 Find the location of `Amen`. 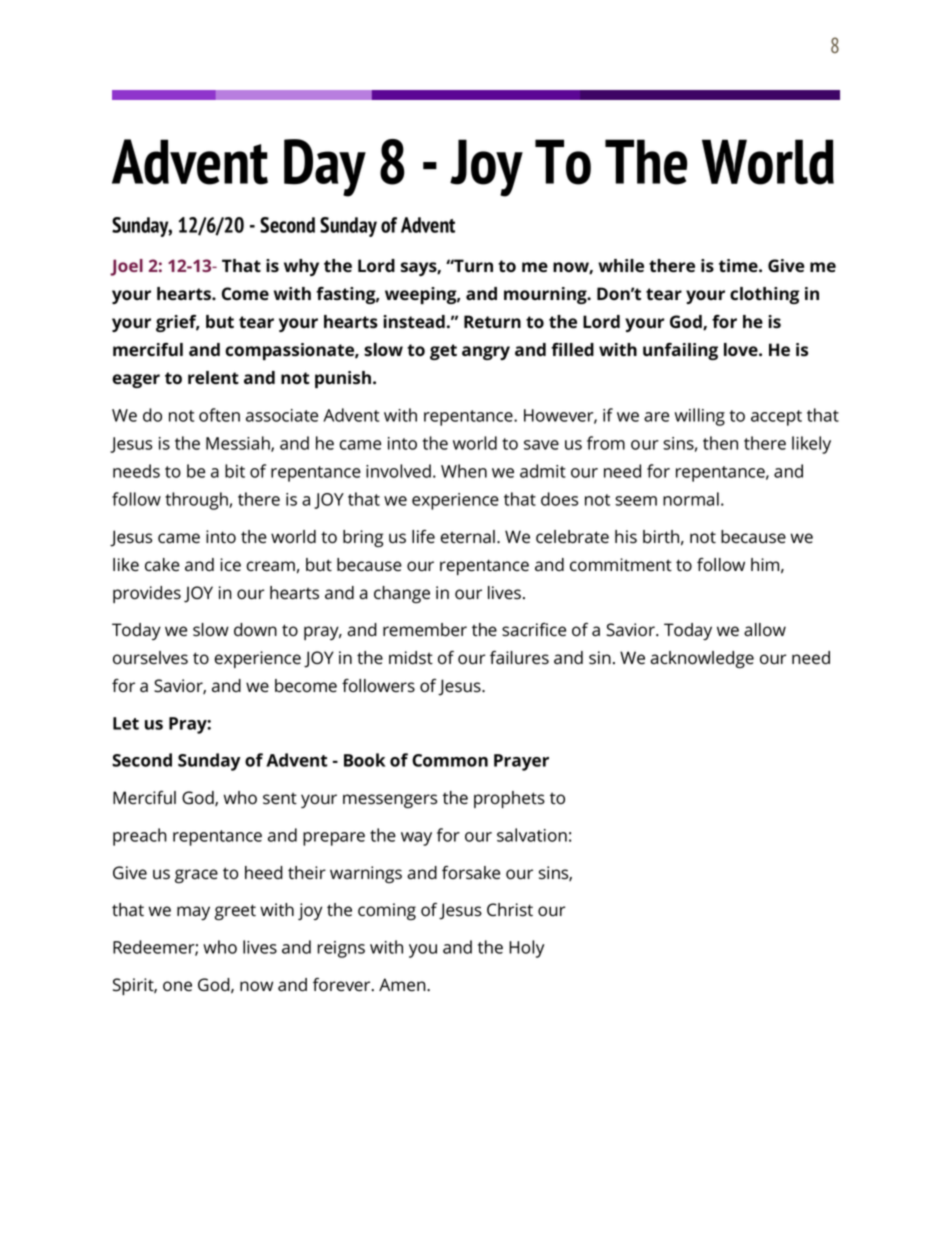

Amen is located at coordinates (403, 985).
